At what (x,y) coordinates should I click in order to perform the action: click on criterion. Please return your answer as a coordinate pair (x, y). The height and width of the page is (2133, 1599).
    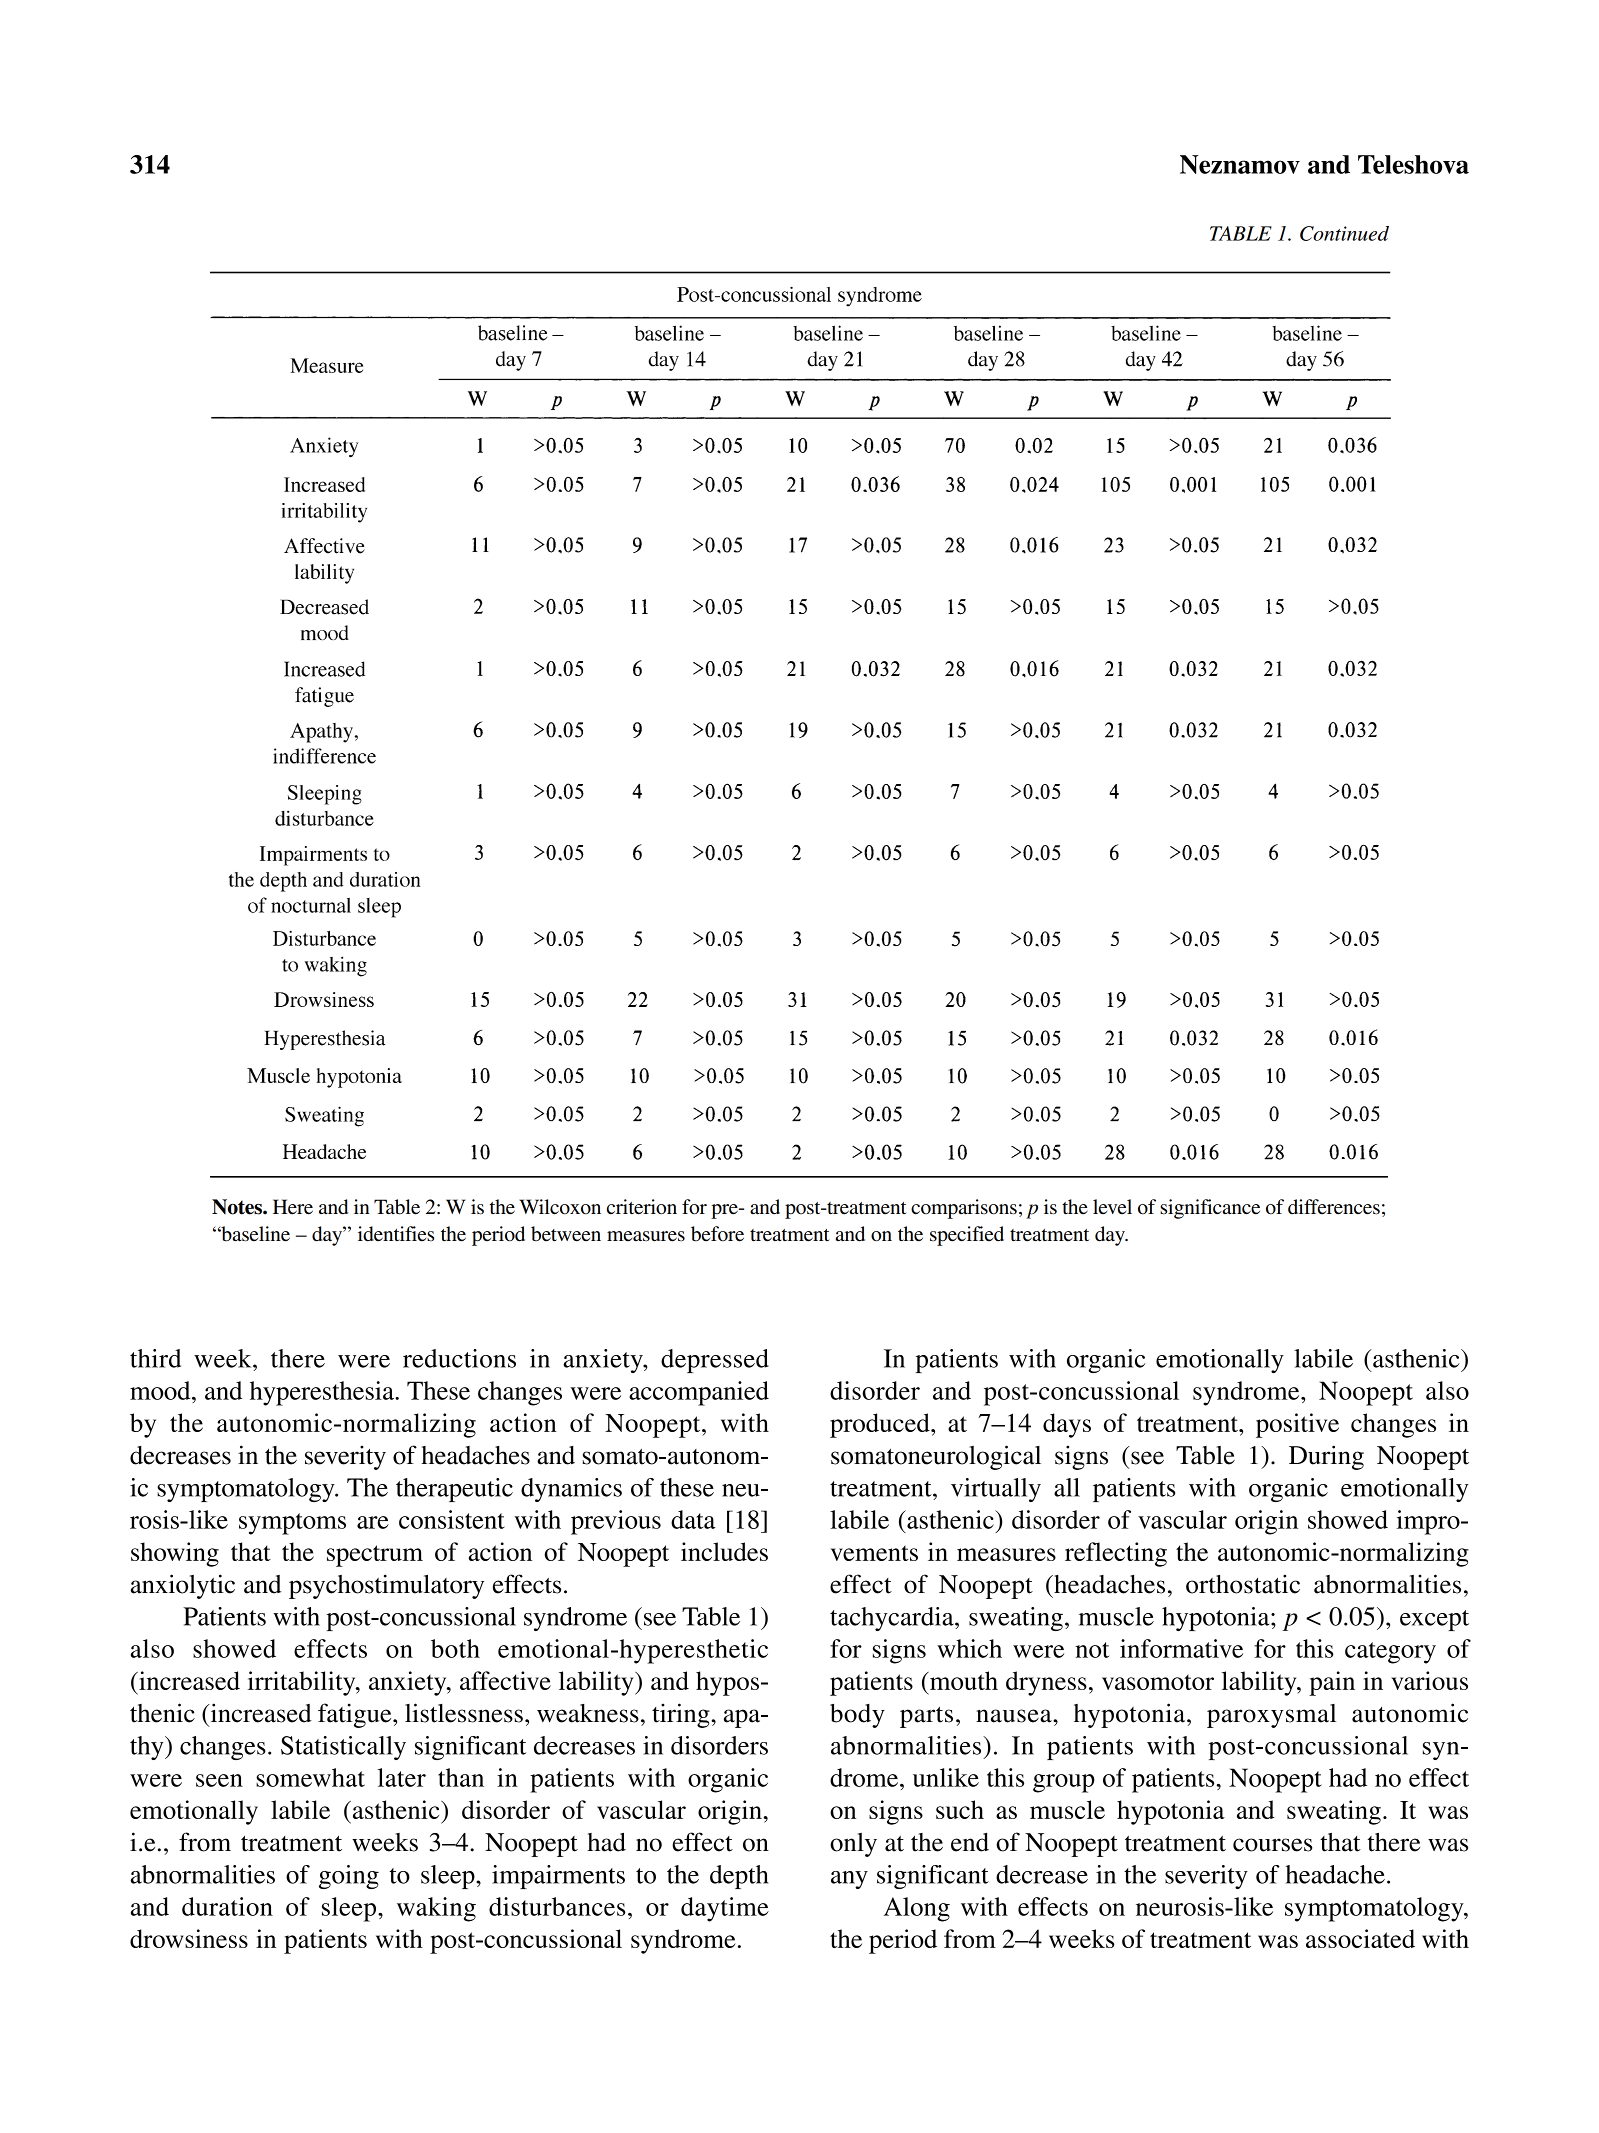
    Looking at the image, I should click on (642, 1207).
